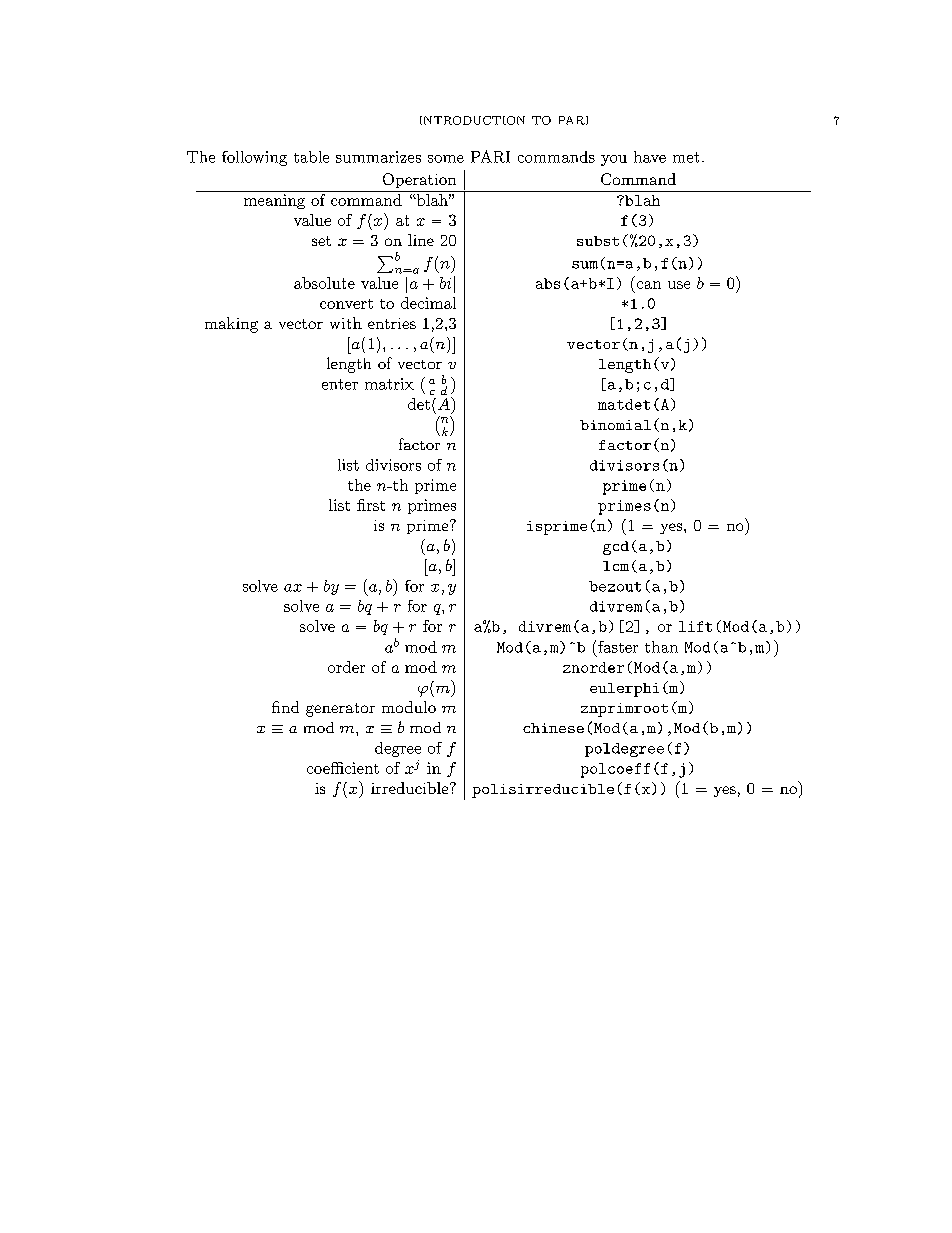 This image has height=1233, width=952. What do you see at coordinates (285, 707) in the image?
I see `find` at bounding box center [285, 707].
